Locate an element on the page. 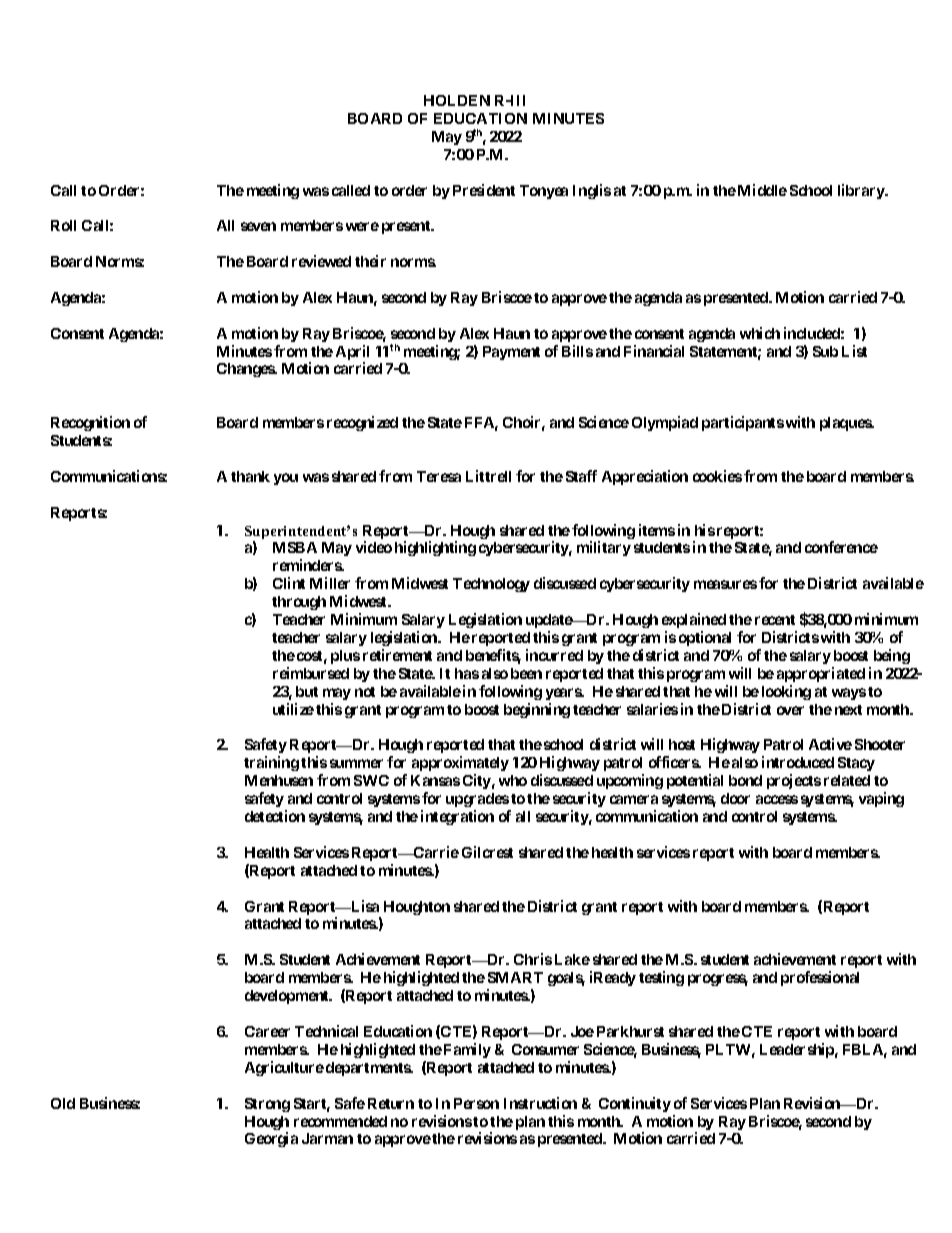 The width and height of the image is (952, 1233). Technology is located at coordinates (491, 585).
